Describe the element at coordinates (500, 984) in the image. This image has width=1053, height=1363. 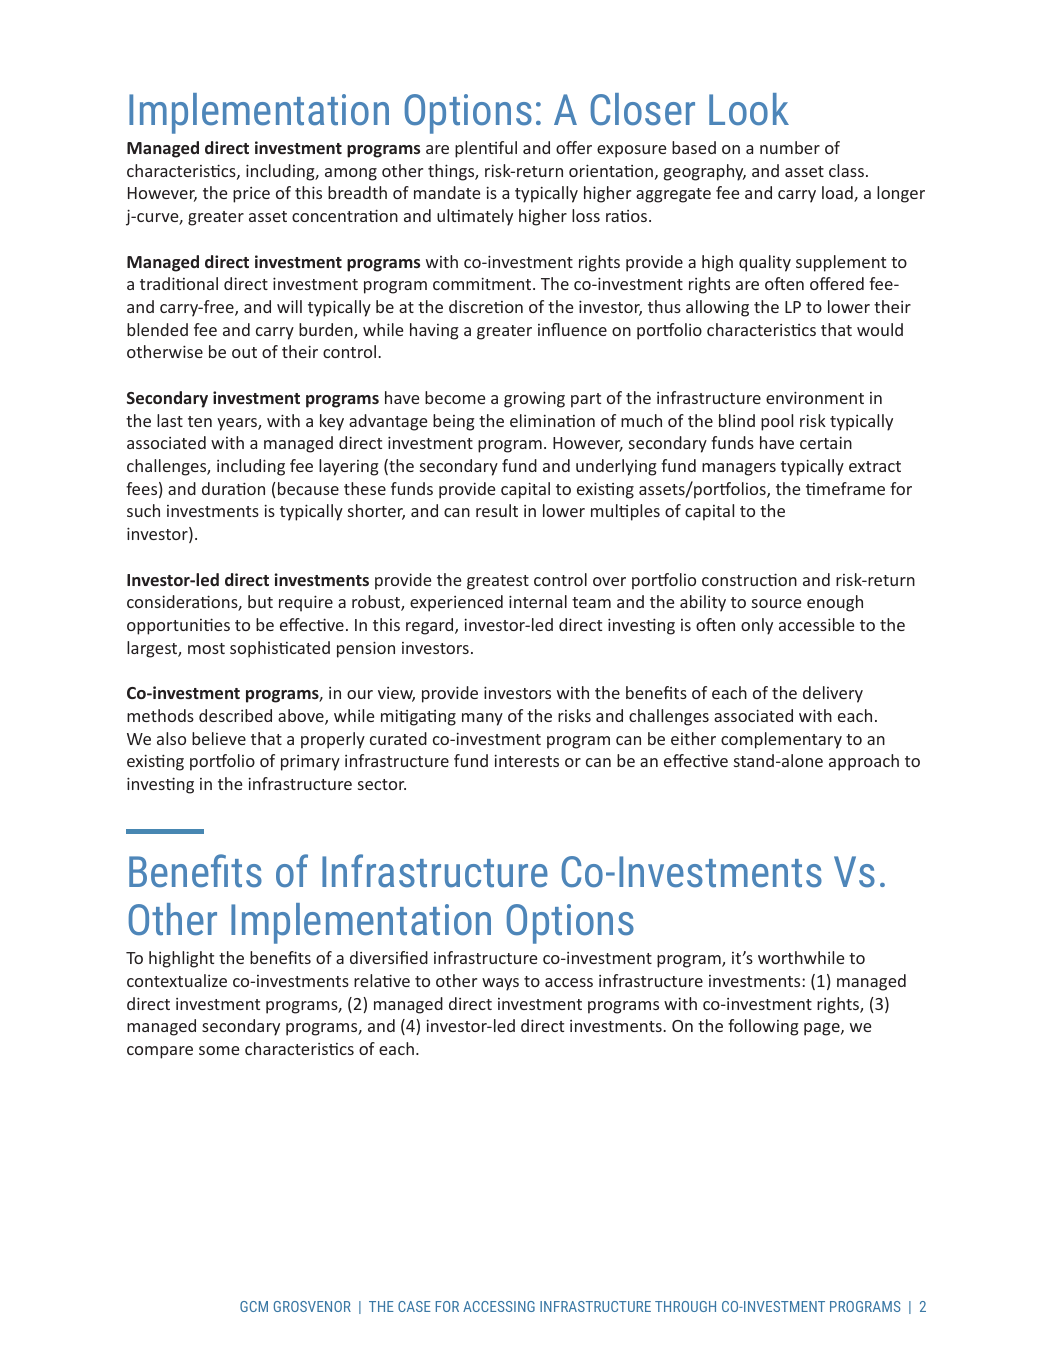
I see `ways` at that location.
